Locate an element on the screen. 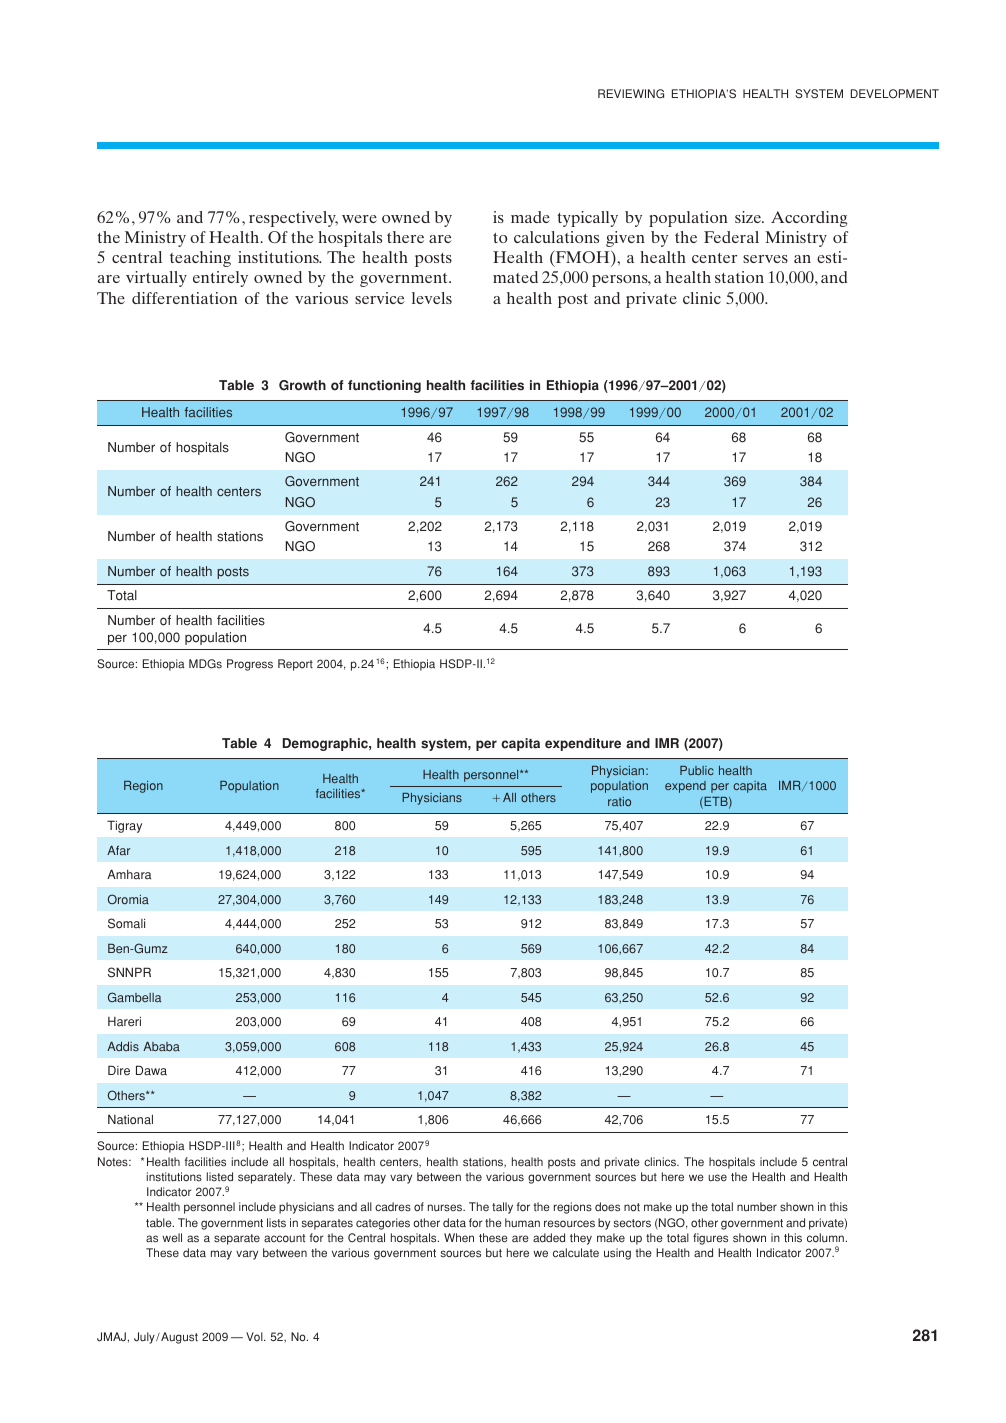 The image size is (1006, 1423). column is located at coordinates (825, 1238).
